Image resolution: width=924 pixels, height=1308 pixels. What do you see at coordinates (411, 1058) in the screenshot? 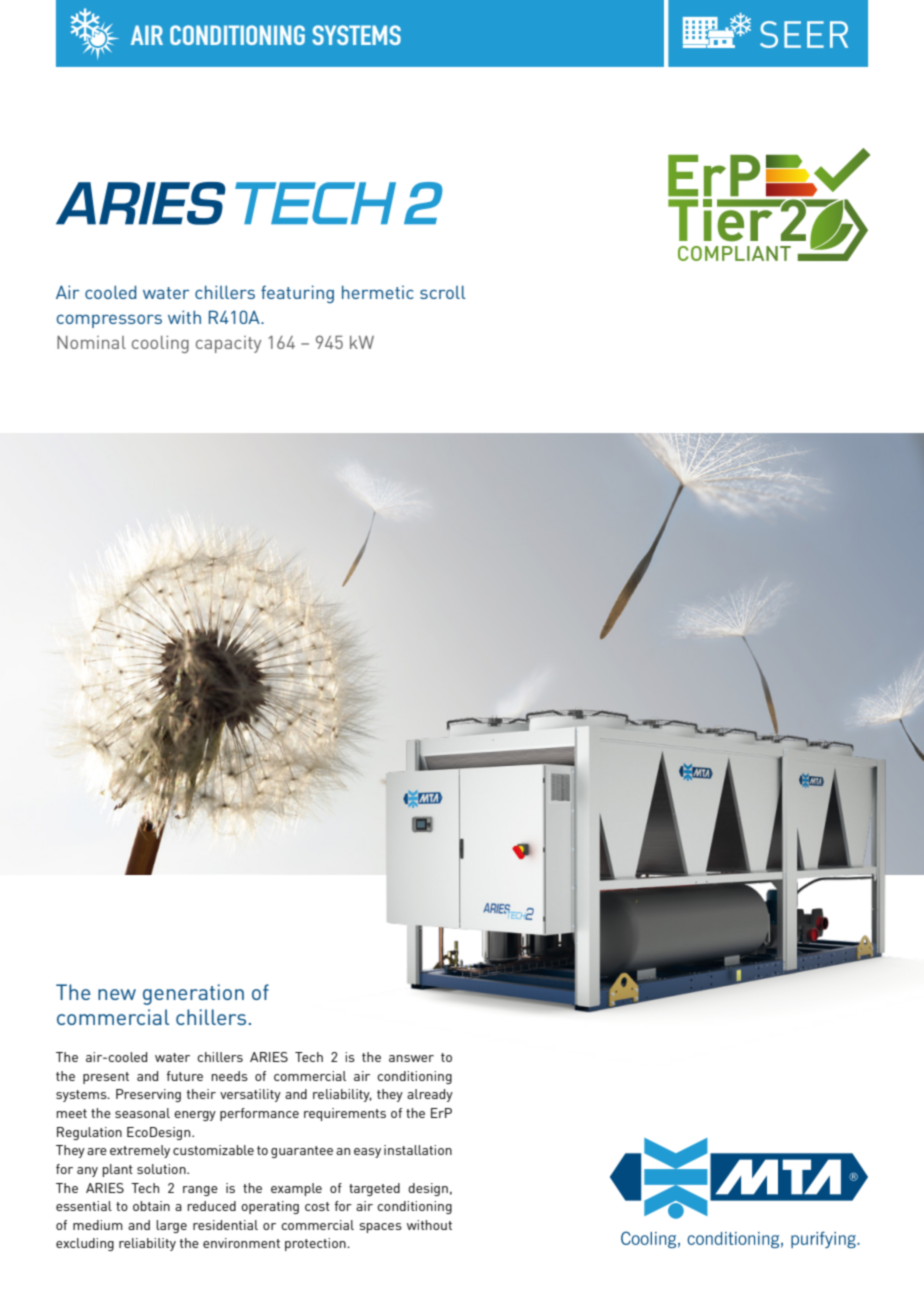
I see `answer` at bounding box center [411, 1058].
